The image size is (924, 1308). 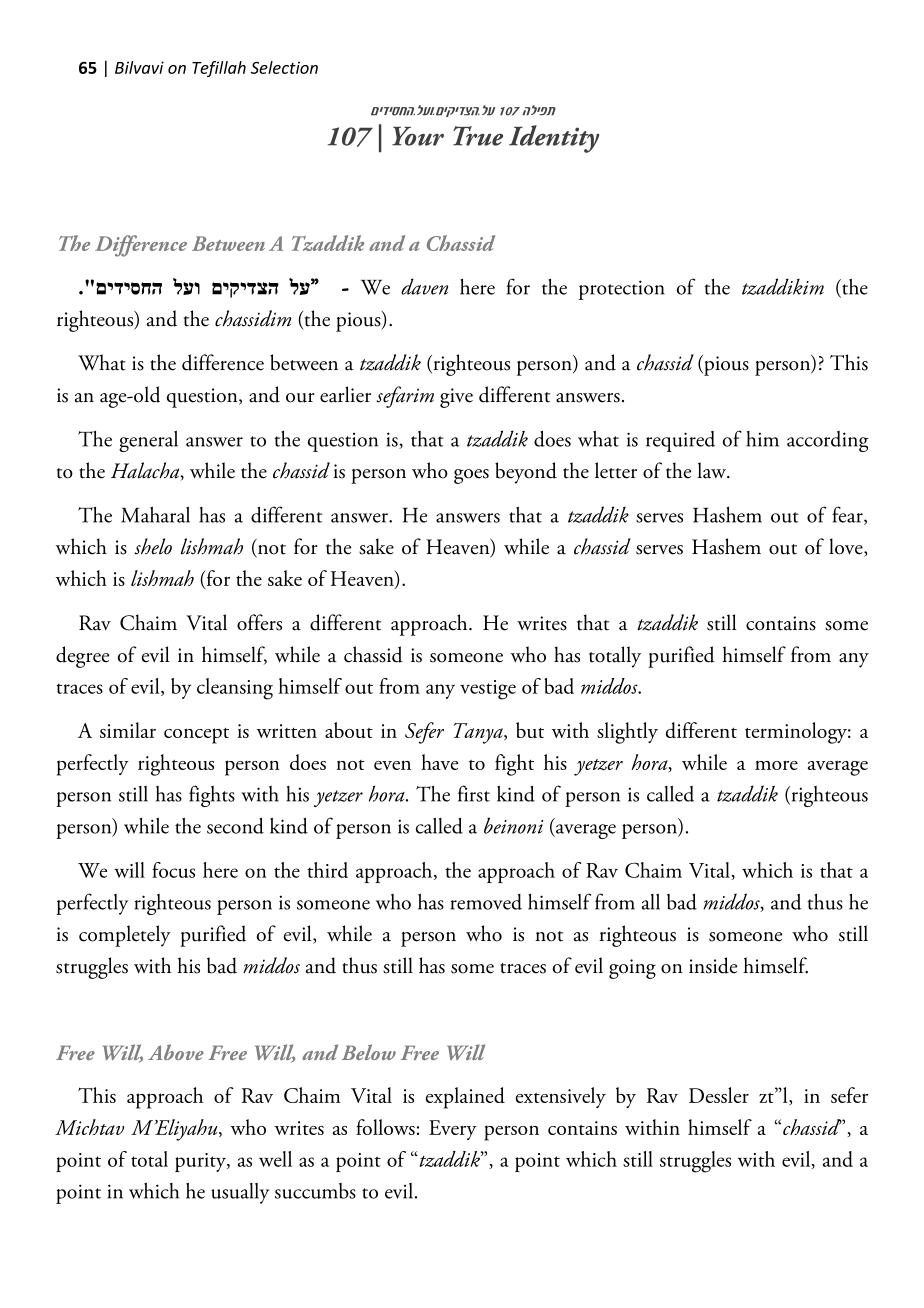 What do you see at coordinates (453, 1130) in the image?
I see `Every` at bounding box center [453, 1130].
